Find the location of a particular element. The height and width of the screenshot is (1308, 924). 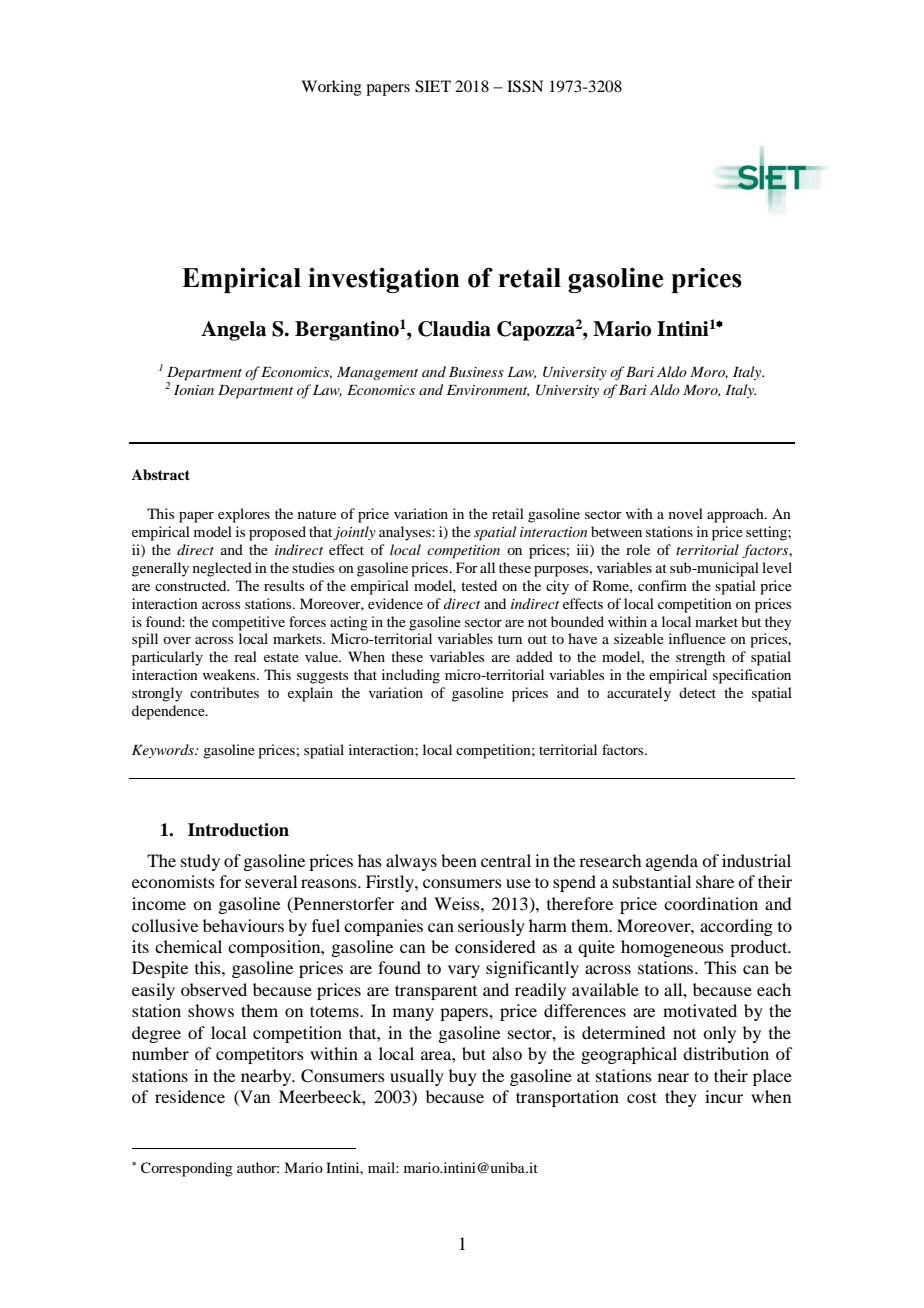

Introduction is located at coordinates (238, 830).
